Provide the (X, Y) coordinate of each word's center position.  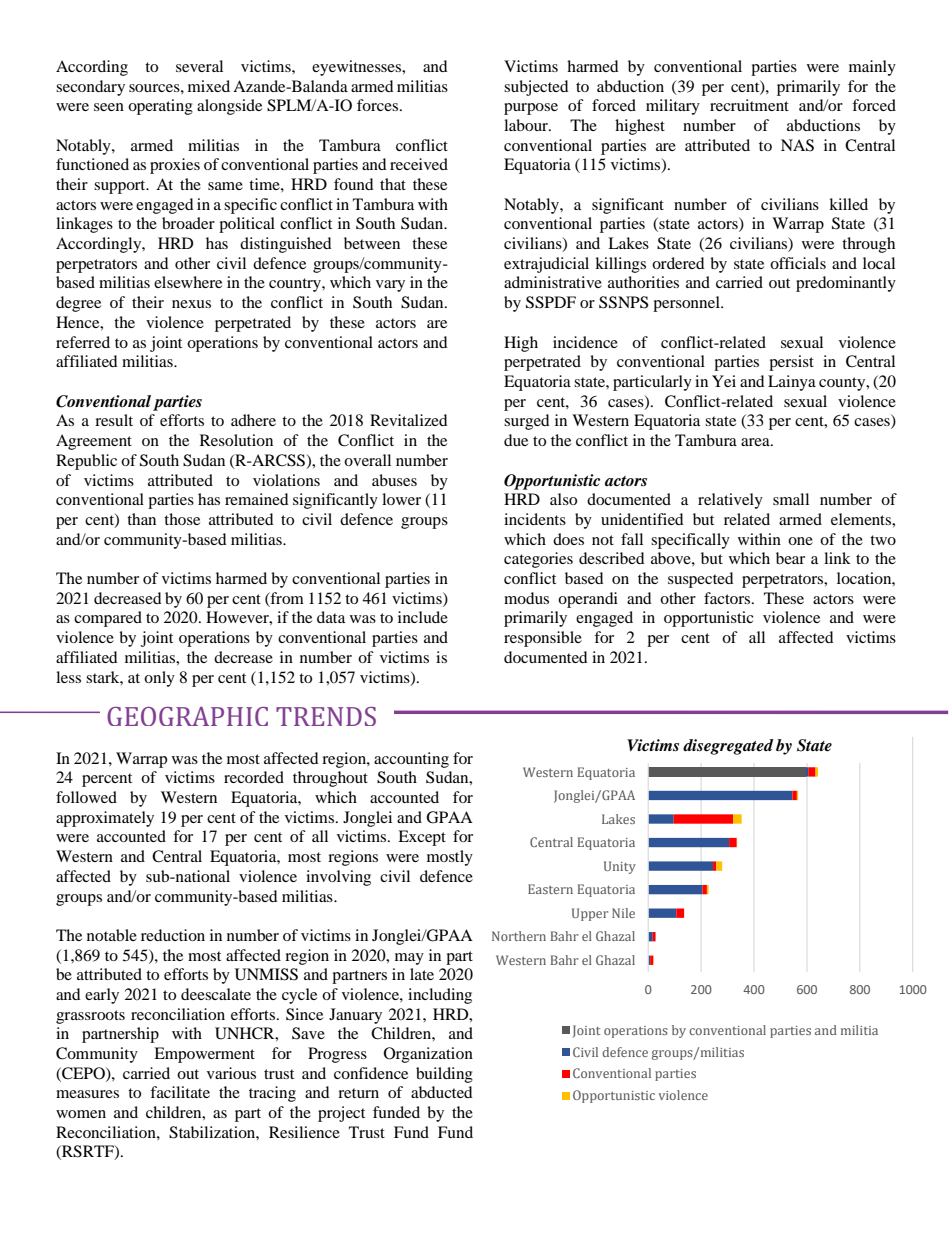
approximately (105, 819)
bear (790, 558)
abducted (442, 1092)
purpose (531, 109)
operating (160, 107)
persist (791, 363)
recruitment (749, 105)
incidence (585, 342)
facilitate (180, 1092)
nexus (191, 304)
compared (108, 619)
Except (422, 838)
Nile (623, 913)
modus (526, 598)
